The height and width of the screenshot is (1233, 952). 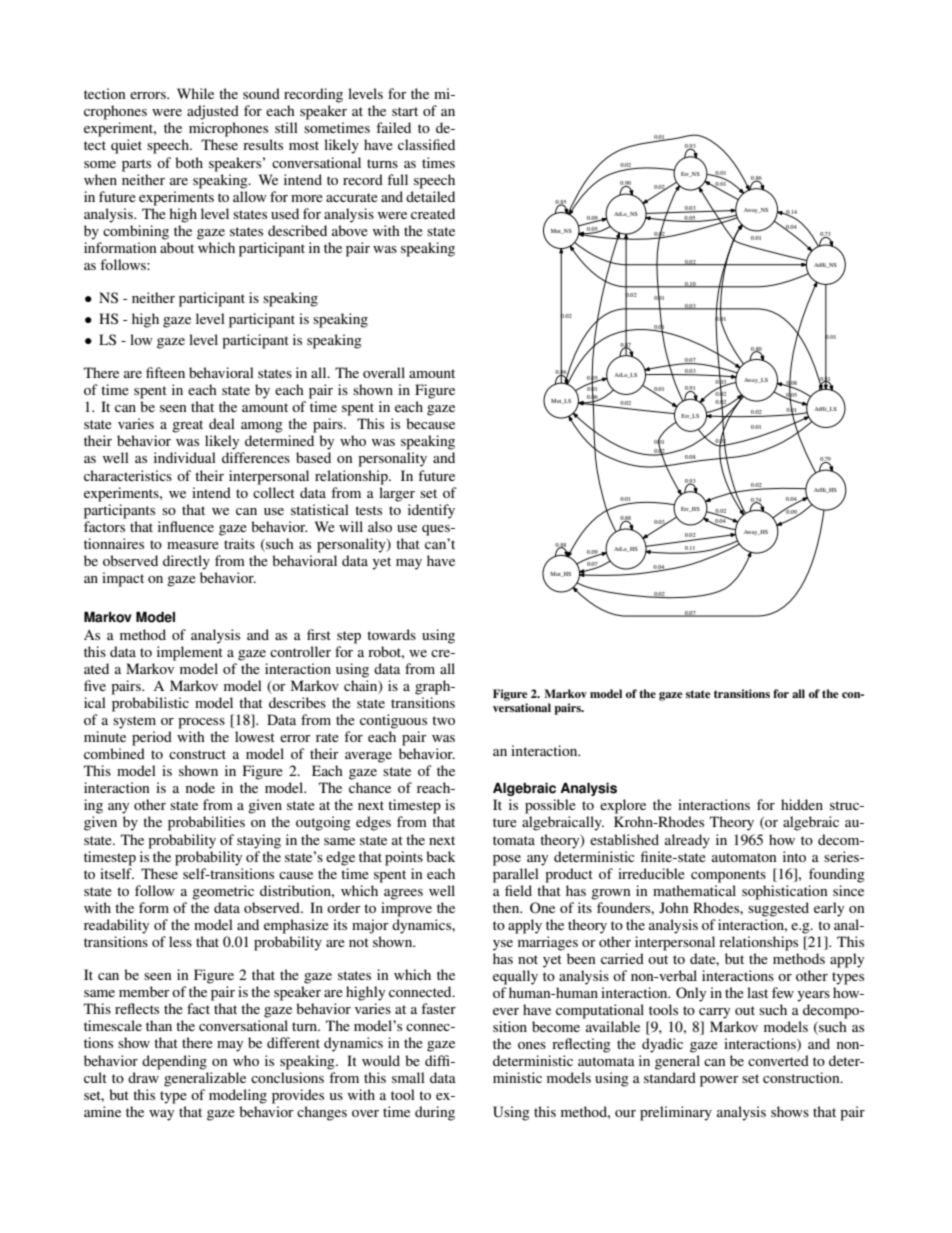 What do you see at coordinates (744, 857) in the screenshot?
I see `automaton` at bounding box center [744, 857].
